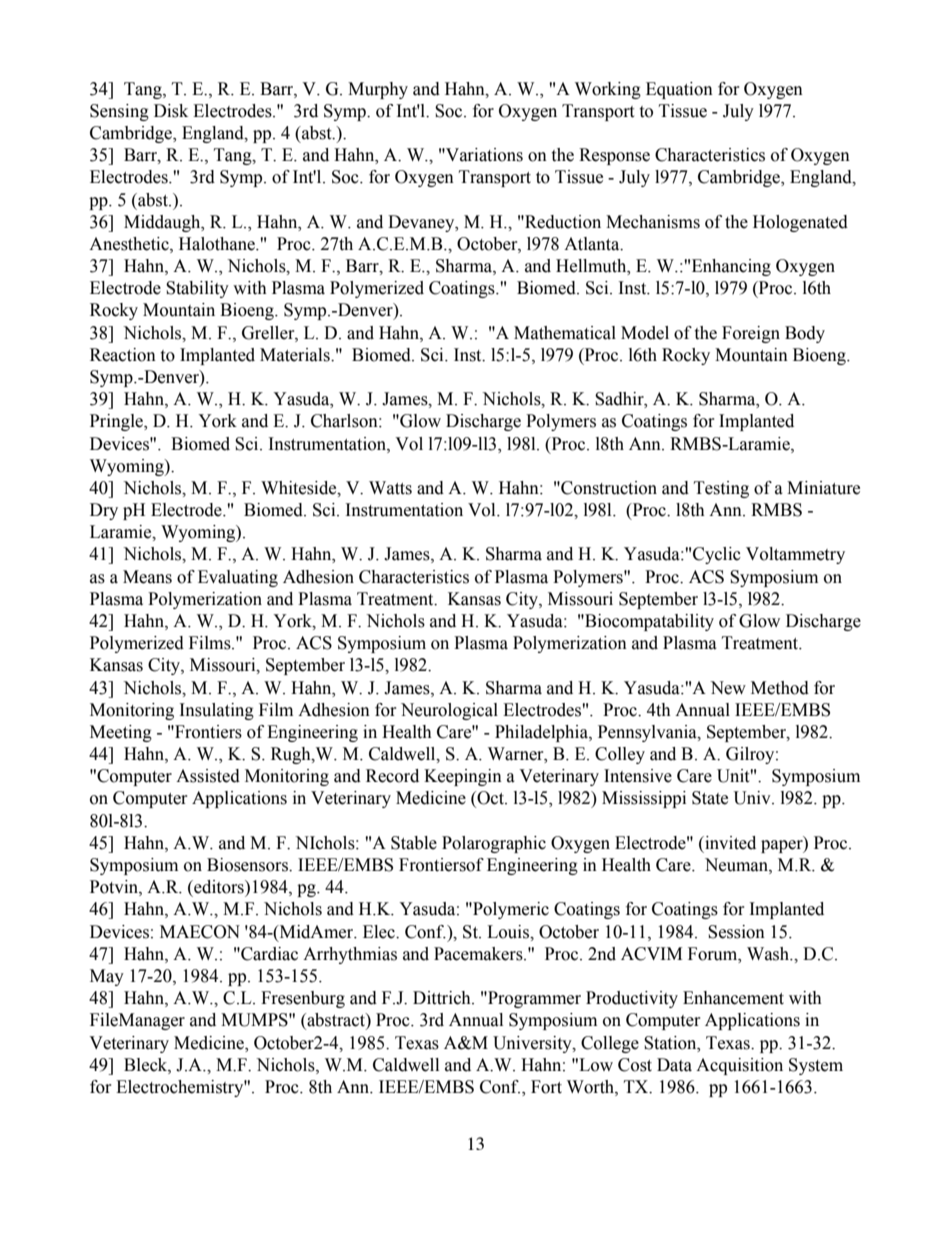 This screenshot has height=1233, width=952. What do you see at coordinates (390, 488) in the screenshot?
I see `Watts` at bounding box center [390, 488].
